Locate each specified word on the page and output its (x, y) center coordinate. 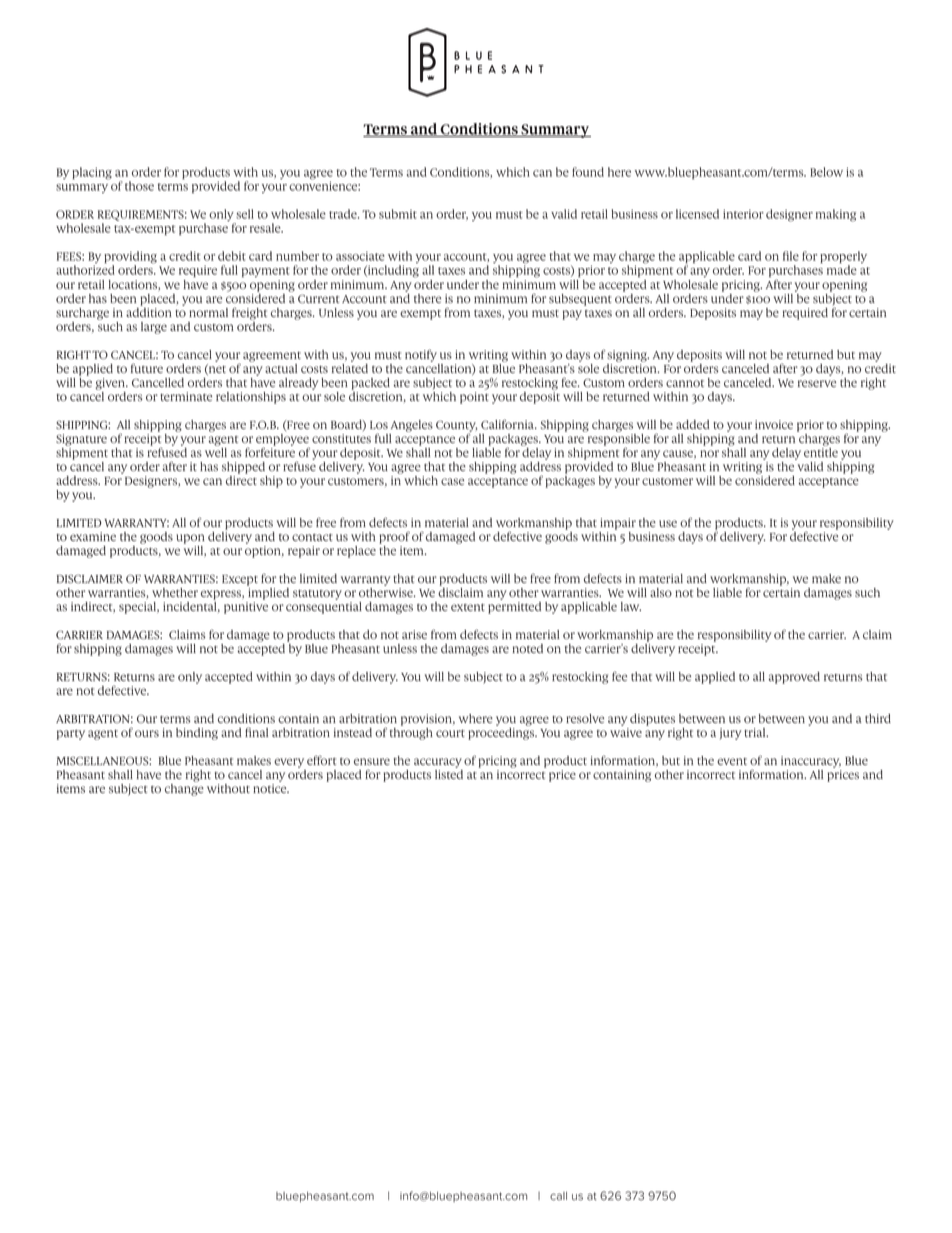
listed (449, 774)
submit (398, 214)
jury (730, 734)
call (558, 1196)
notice (271, 788)
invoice (774, 424)
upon (190, 539)
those (139, 186)
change (184, 790)
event (732, 761)
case (452, 481)
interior (743, 214)
